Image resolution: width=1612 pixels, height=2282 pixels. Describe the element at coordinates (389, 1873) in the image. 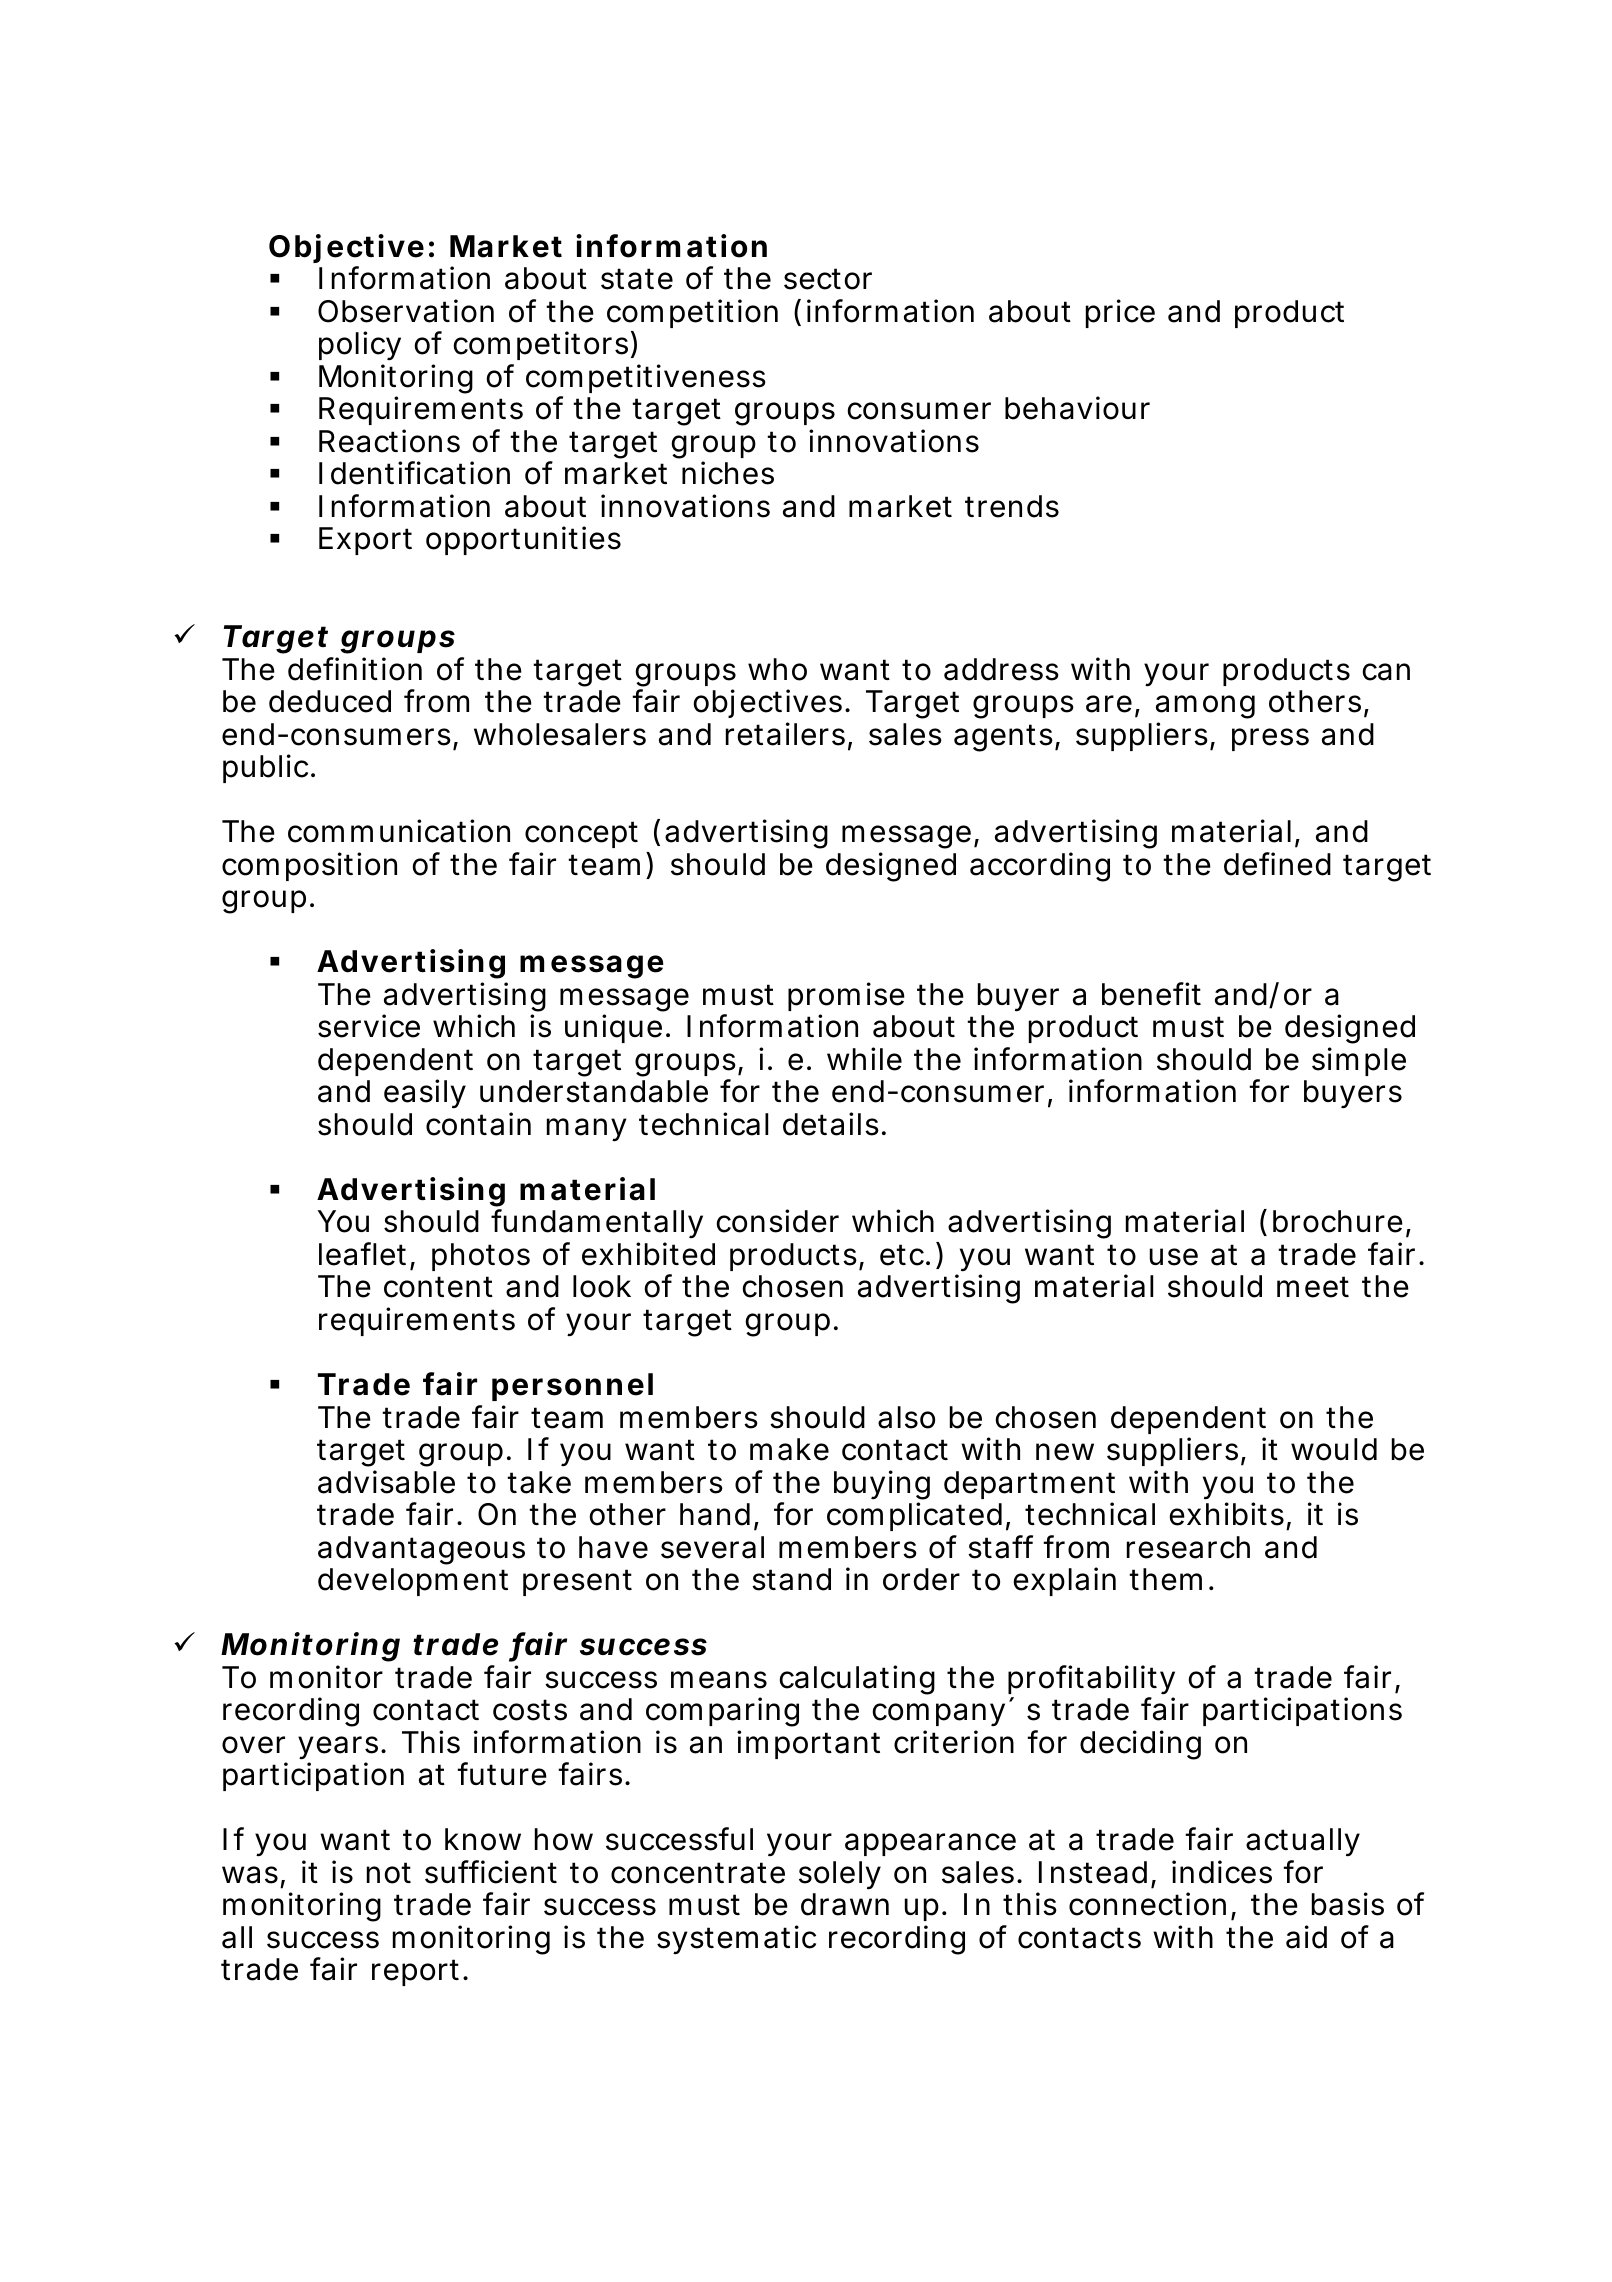

I see `not` at that location.
